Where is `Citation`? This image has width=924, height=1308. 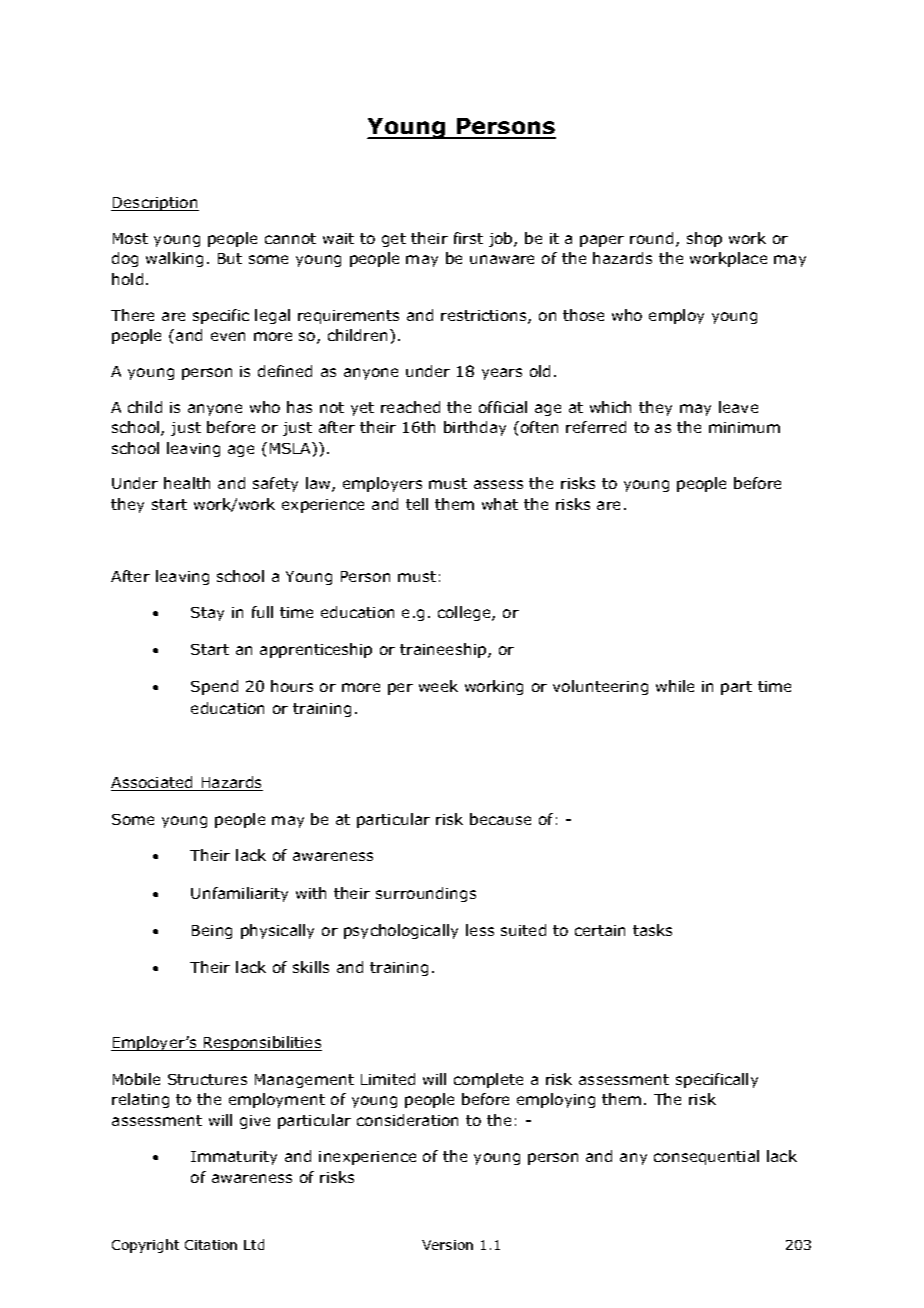
Citation is located at coordinates (211, 1245).
